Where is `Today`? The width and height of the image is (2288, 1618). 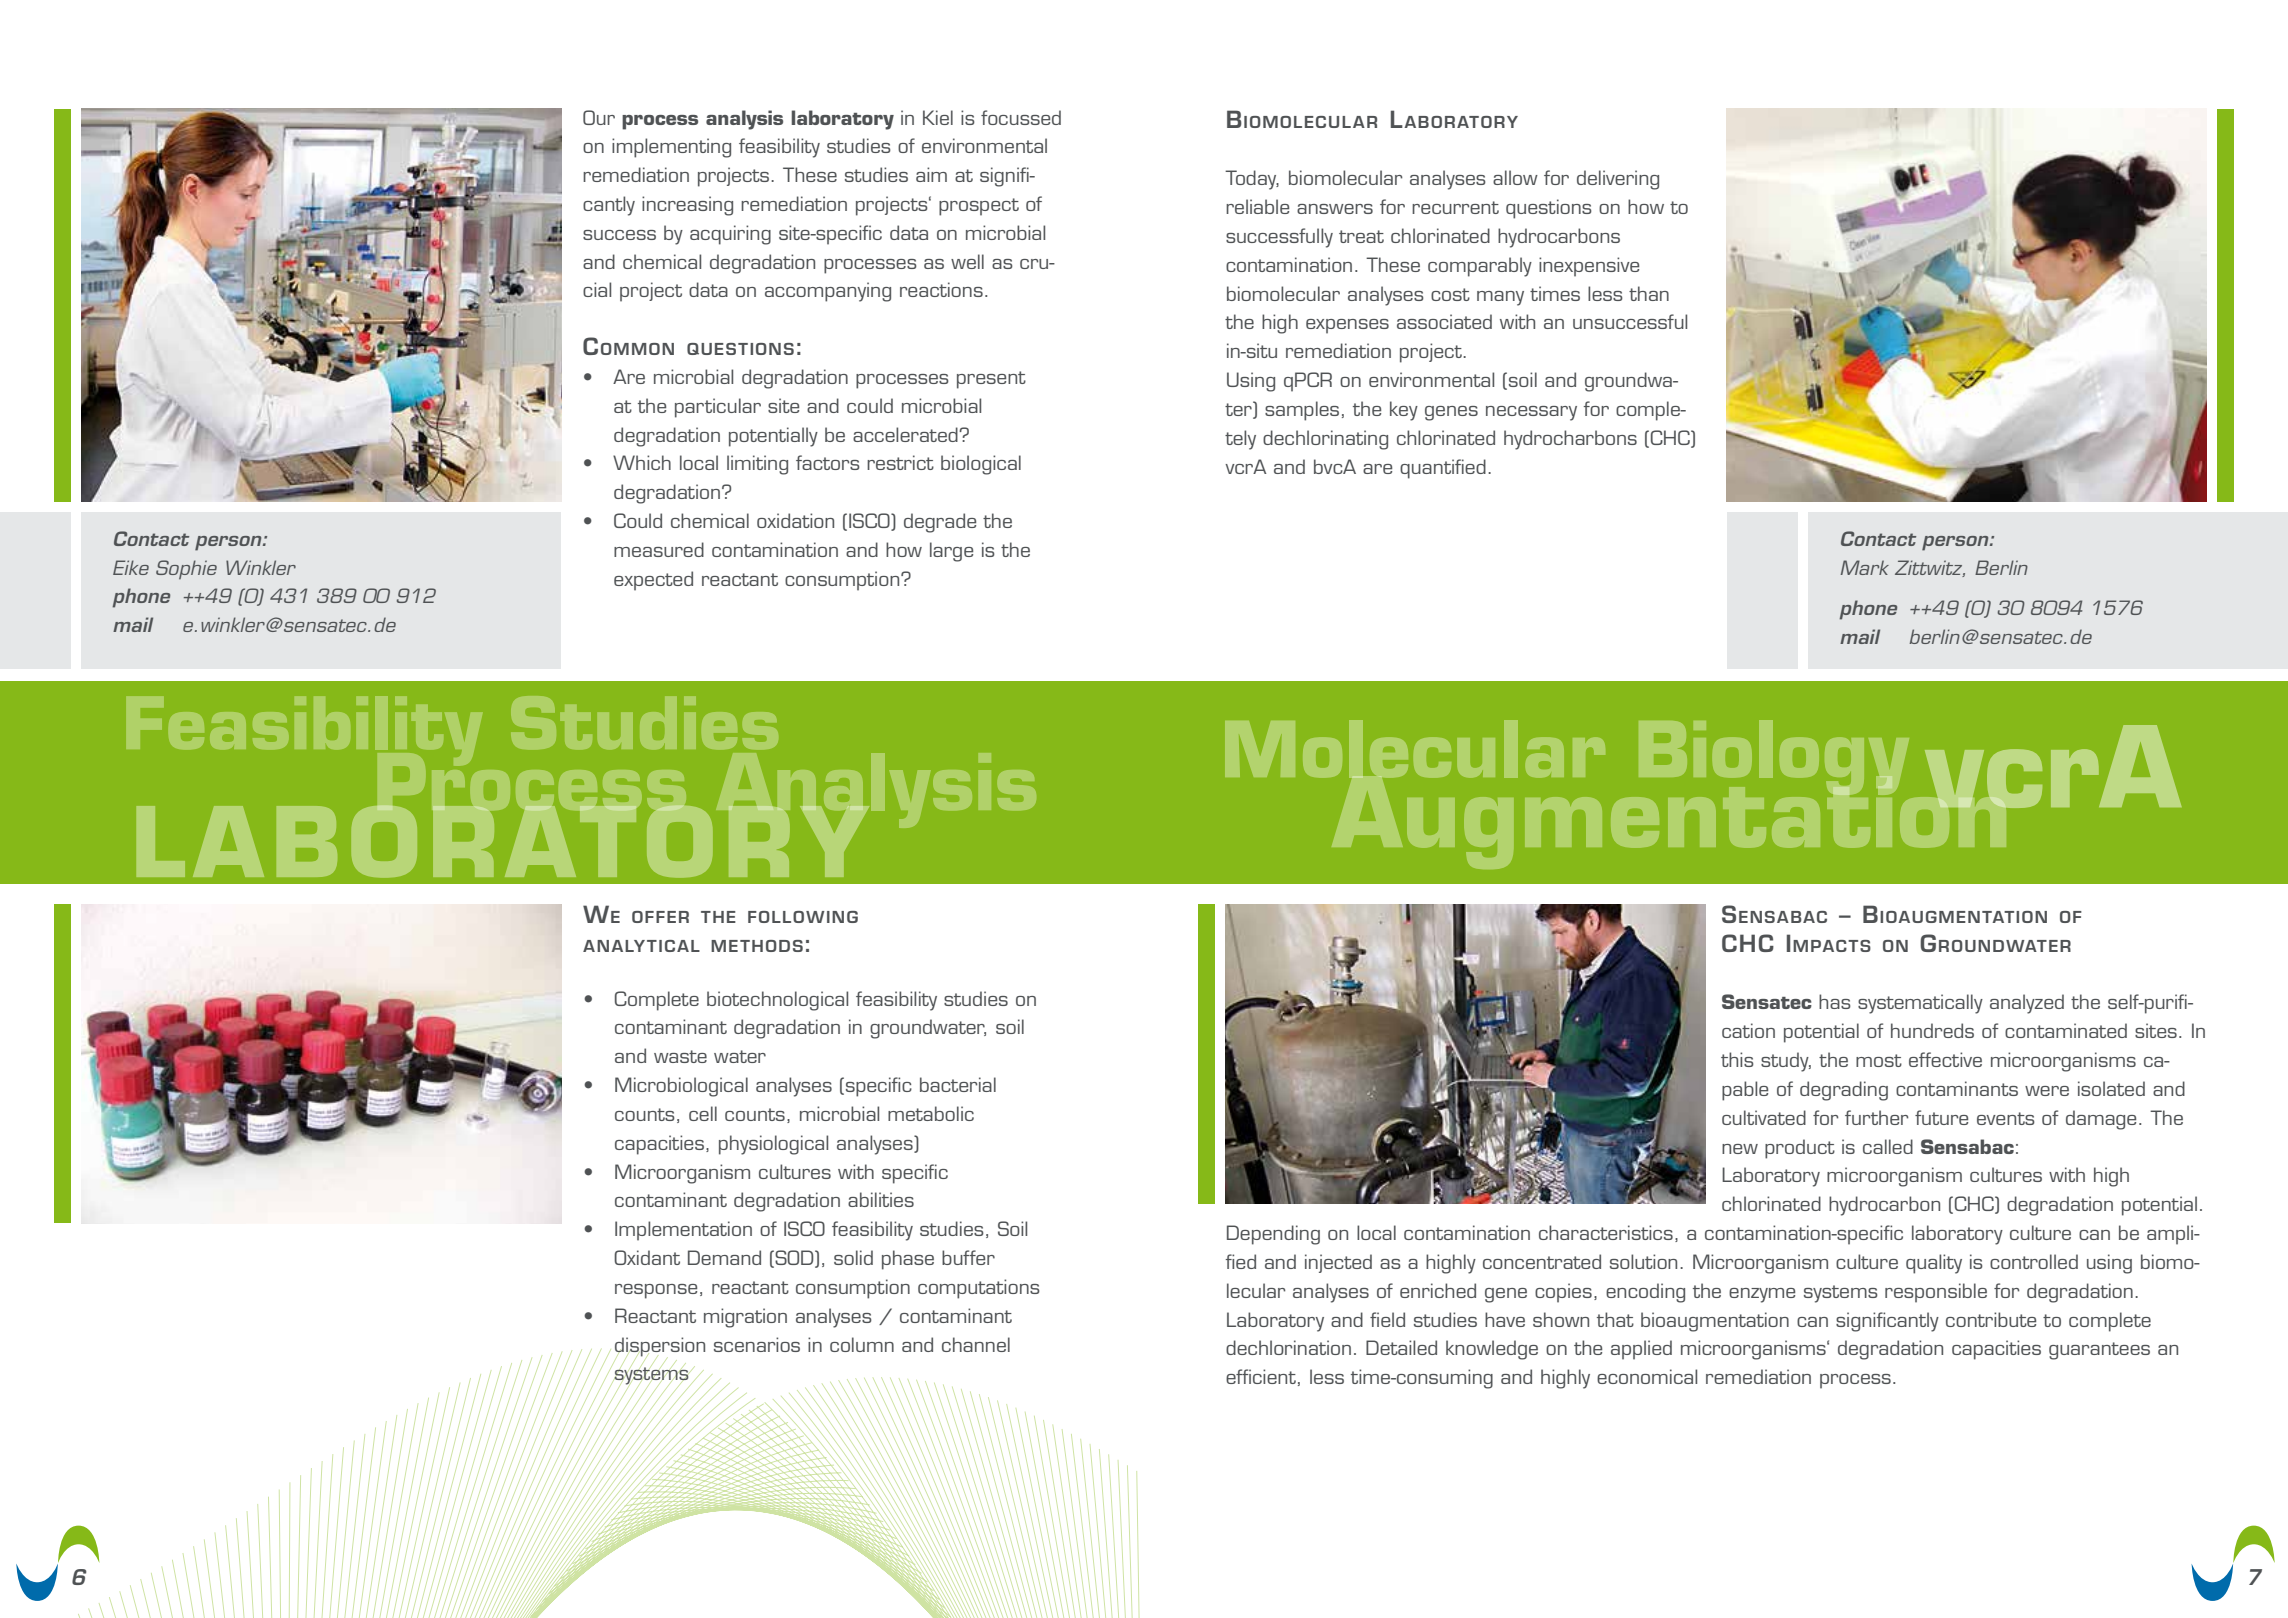 Today is located at coordinates (1252, 180).
